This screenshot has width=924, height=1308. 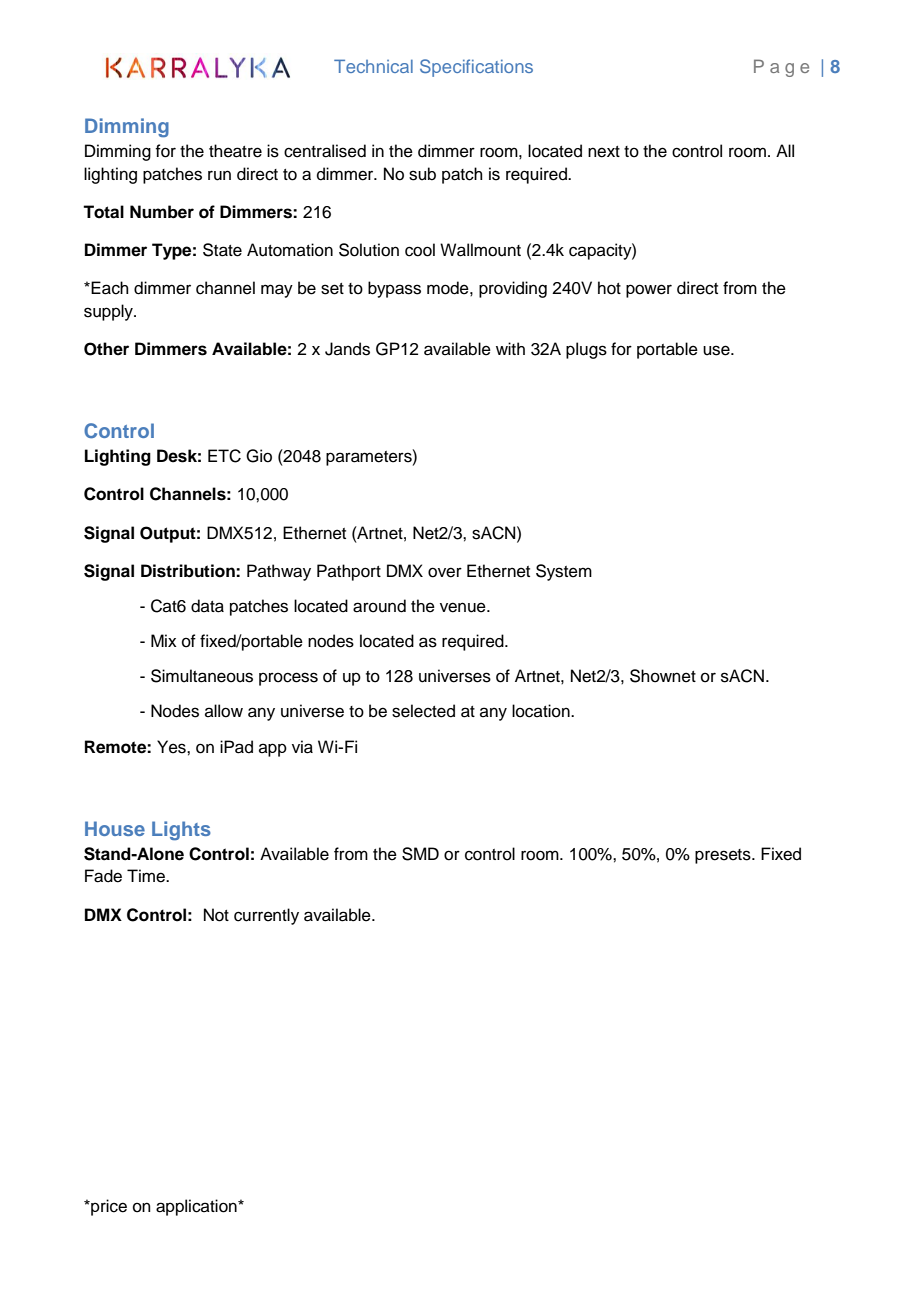 What do you see at coordinates (373, 66) in the screenshot?
I see `Technical` at bounding box center [373, 66].
